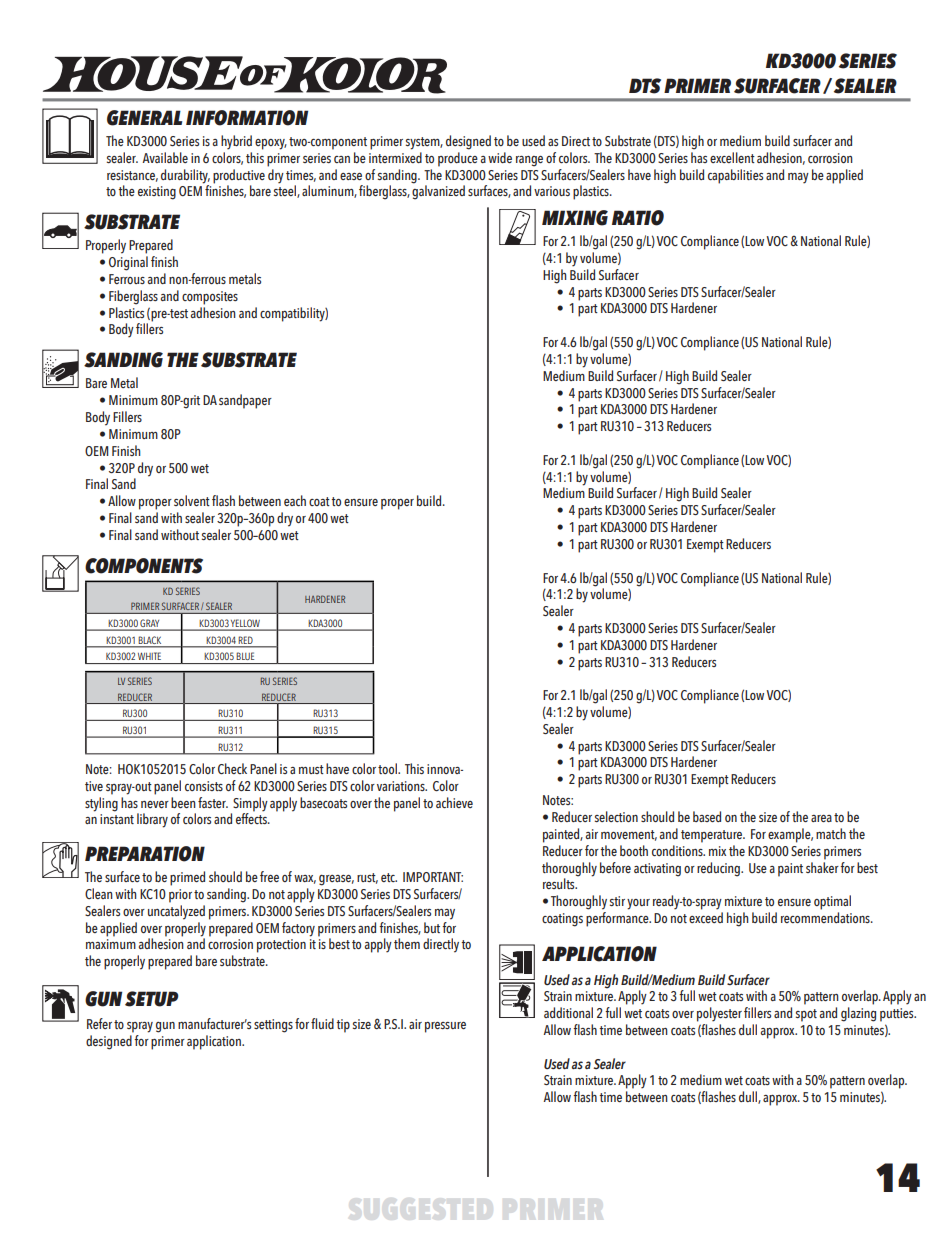 This document has width=952, height=1233. I want to click on excellent, so click(732, 157).
